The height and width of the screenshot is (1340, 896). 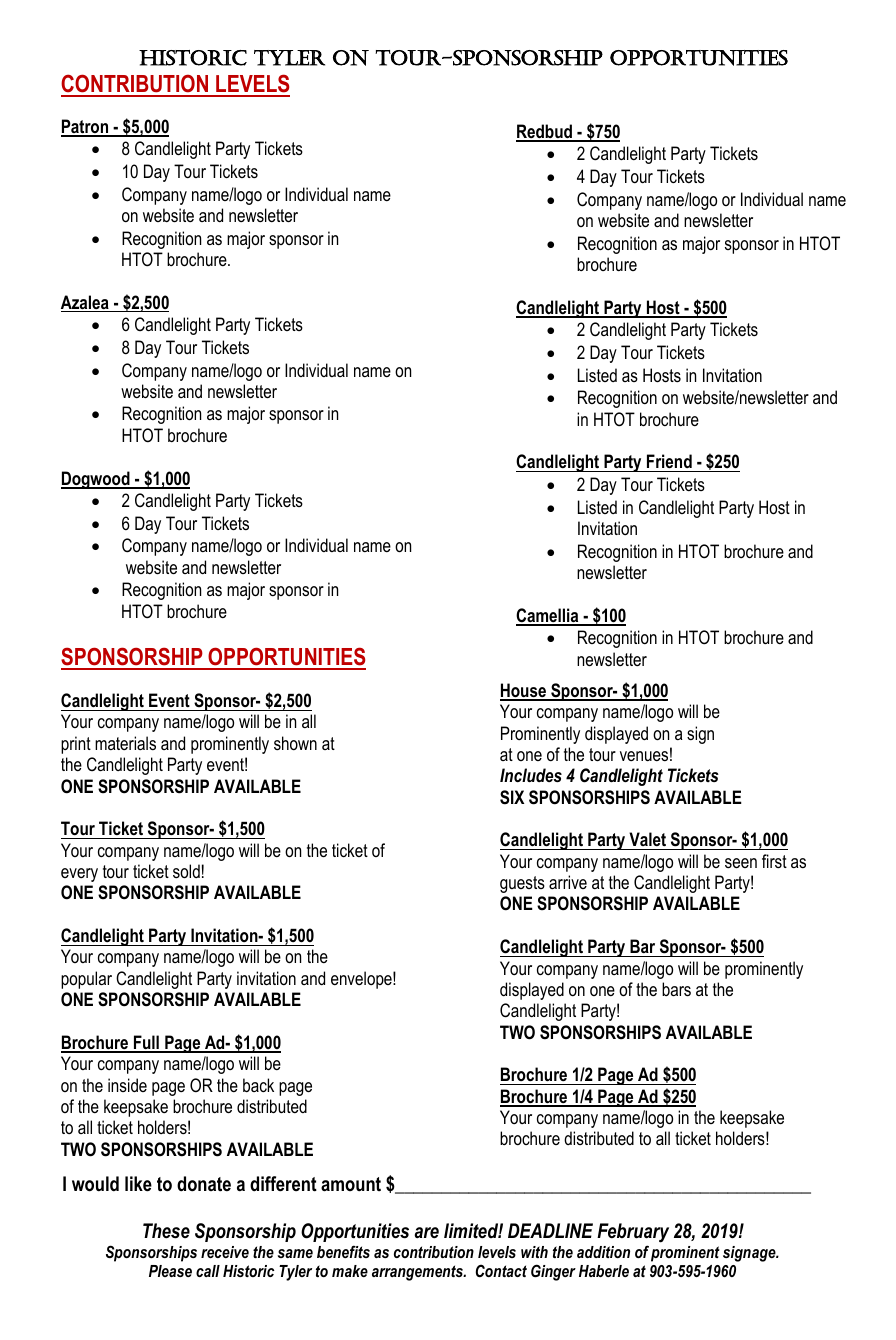 I want to click on Redbud, so click(x=545, y=132).
